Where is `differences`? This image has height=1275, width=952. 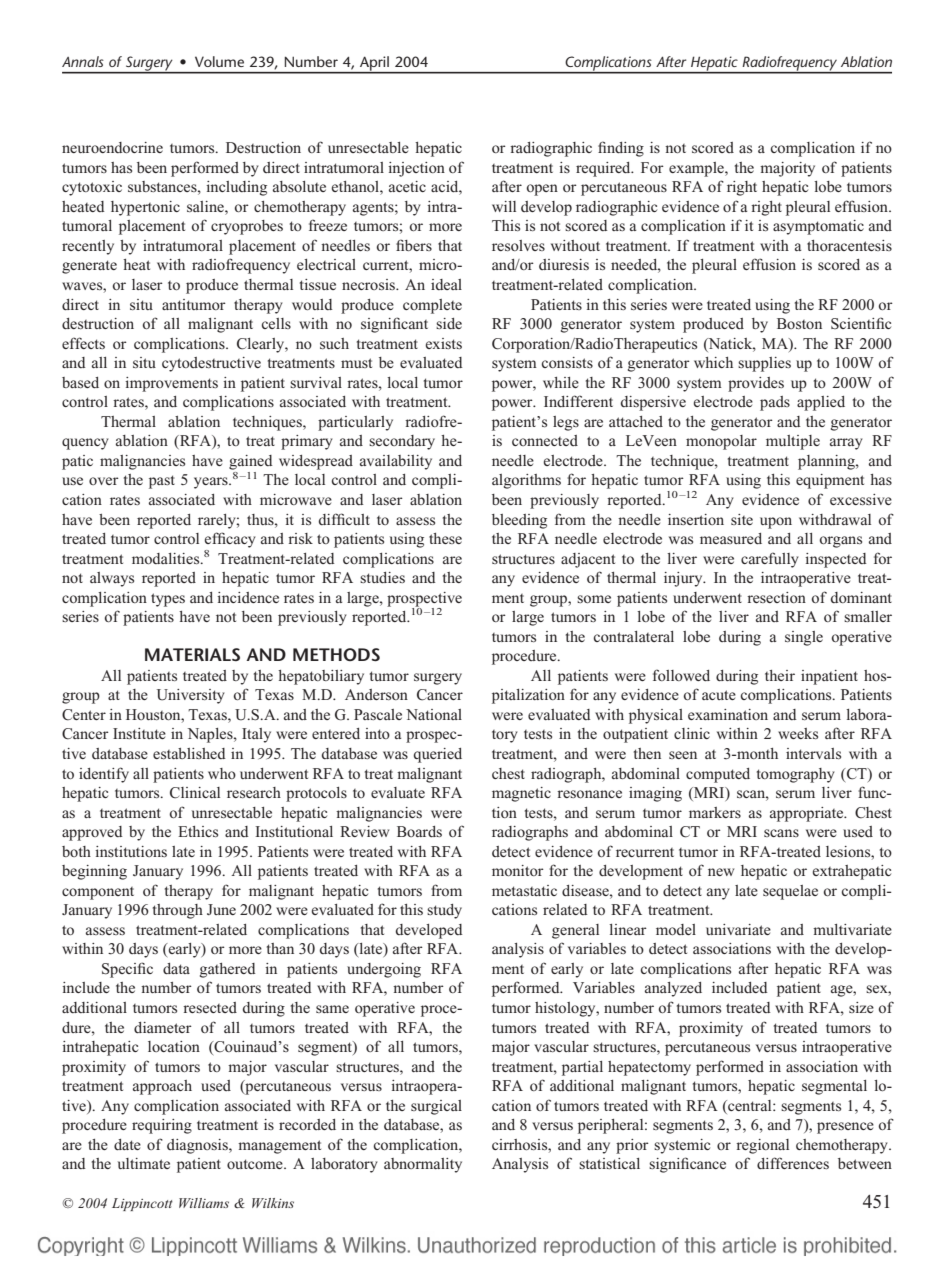
differences is located at coordinates (793, 1163).
